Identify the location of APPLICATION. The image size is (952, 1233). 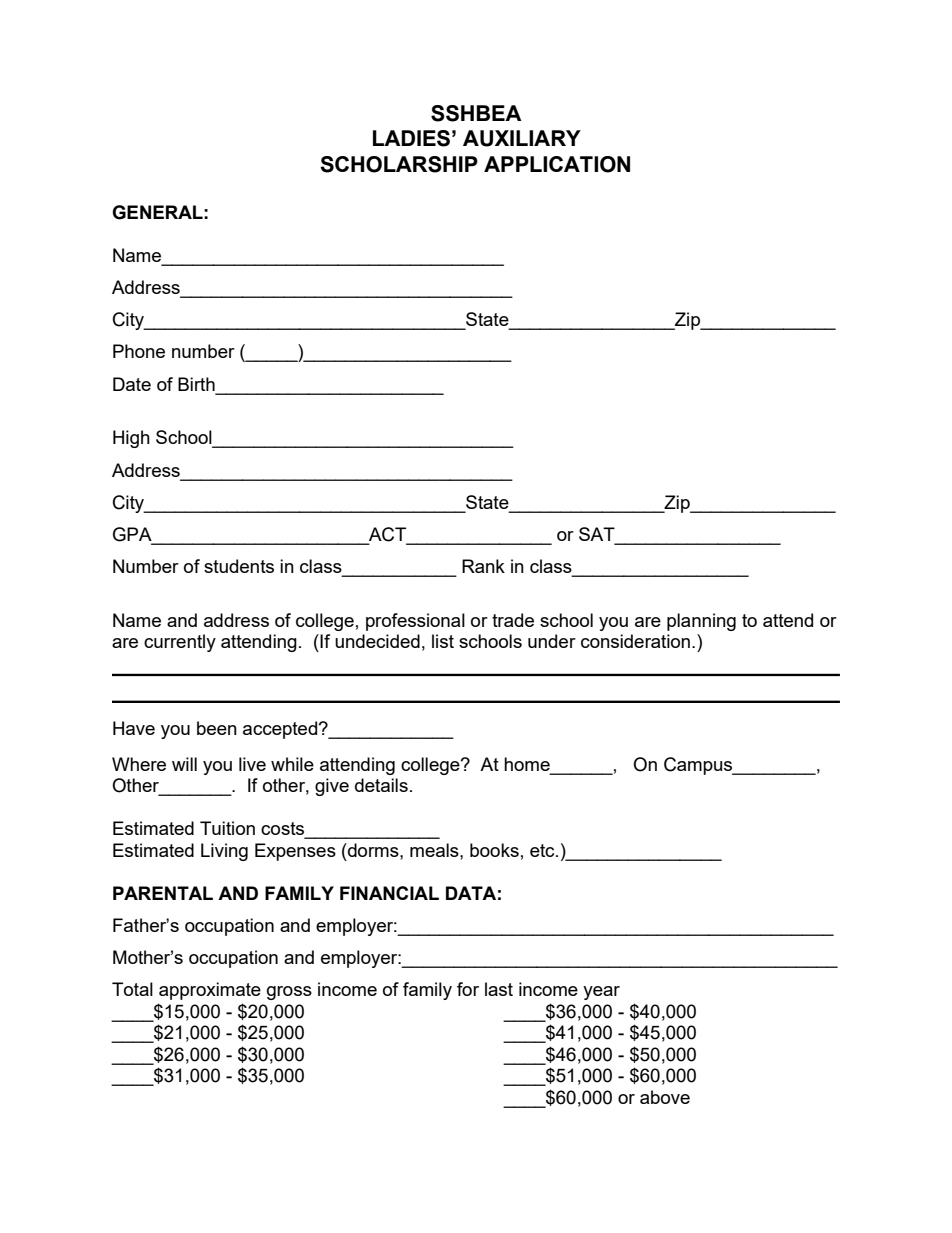
(557, 164).
